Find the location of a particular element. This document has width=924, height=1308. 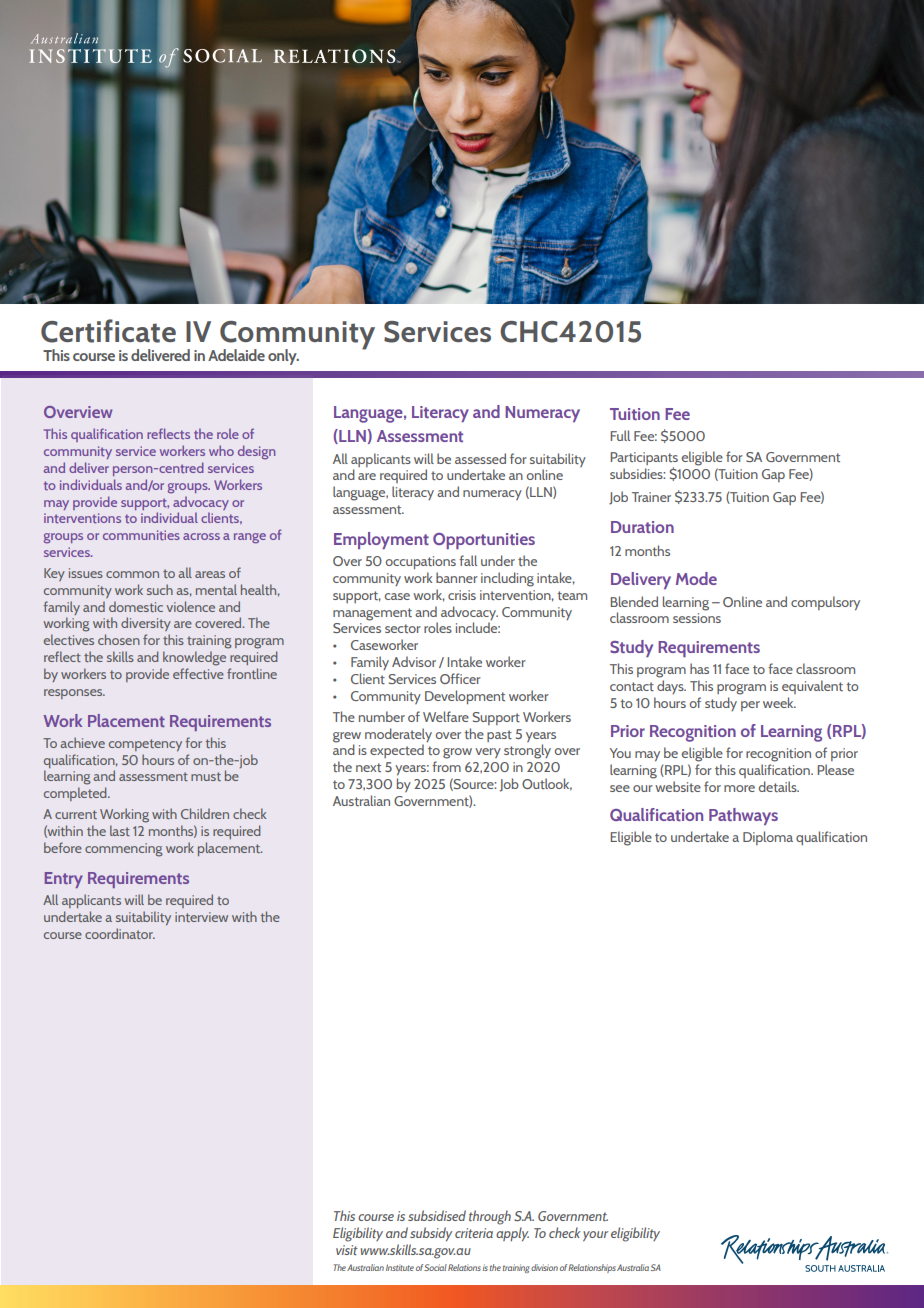

Diploma is located at coordinates (768, 838).
